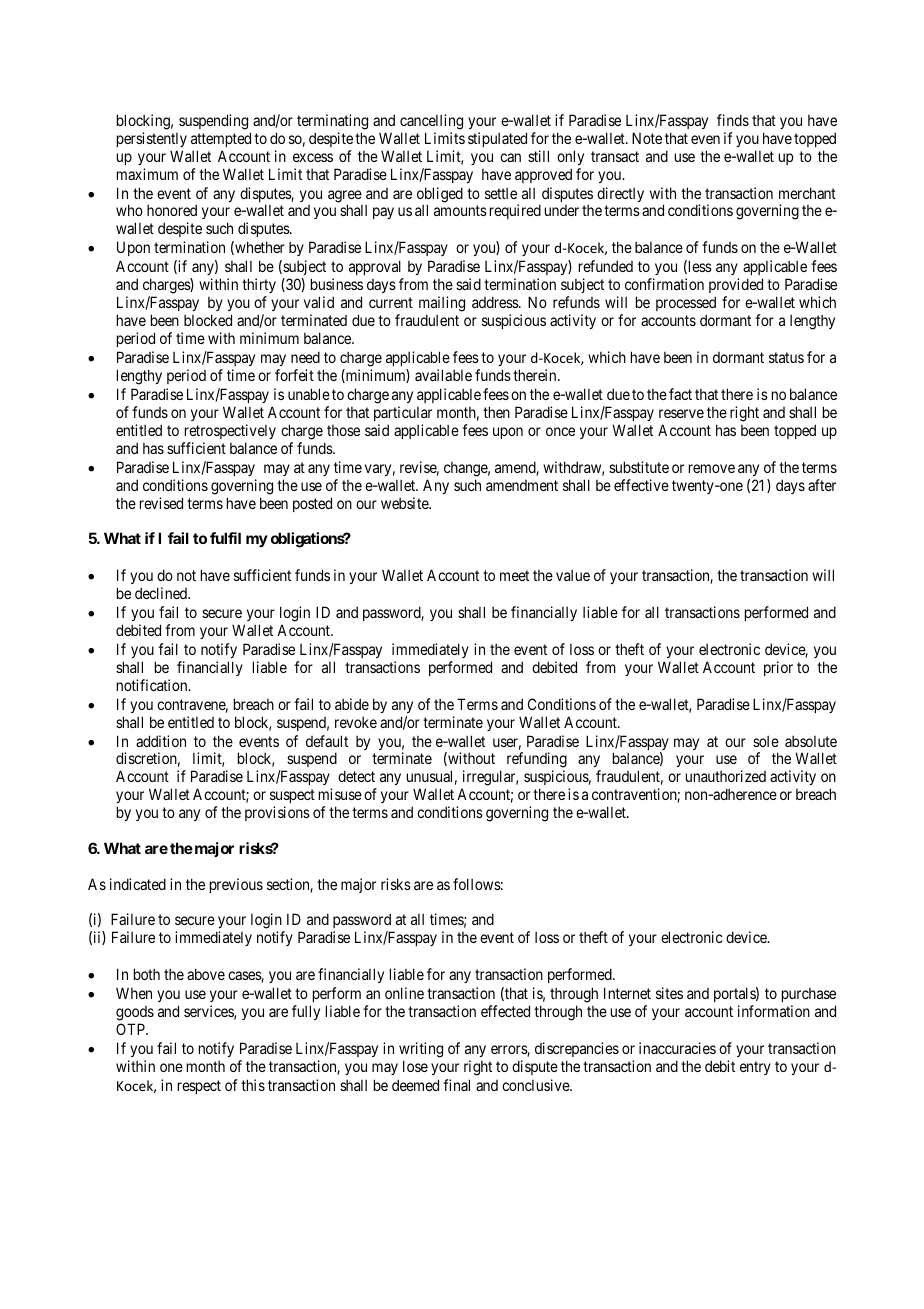 This screenshot has width=924, height=1309. Describe the element at coordinates (514, 575) in the screenshot. I see `meet` at that location.
